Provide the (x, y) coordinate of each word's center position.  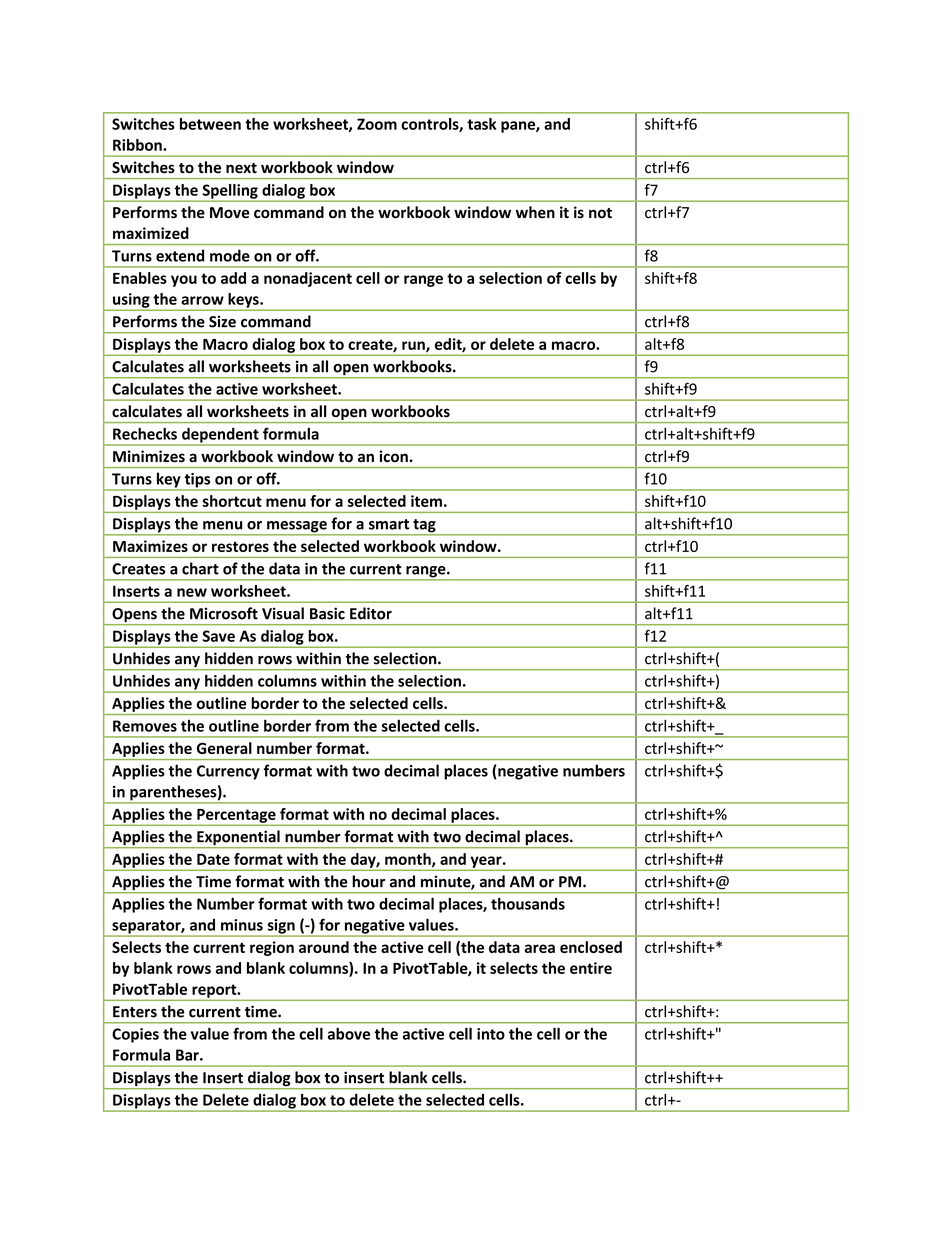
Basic (327, 613)
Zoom (377, 124)
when (535, 212)
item (426, 501)
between (210, 124)
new (192, 592)
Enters (135, 1012)
